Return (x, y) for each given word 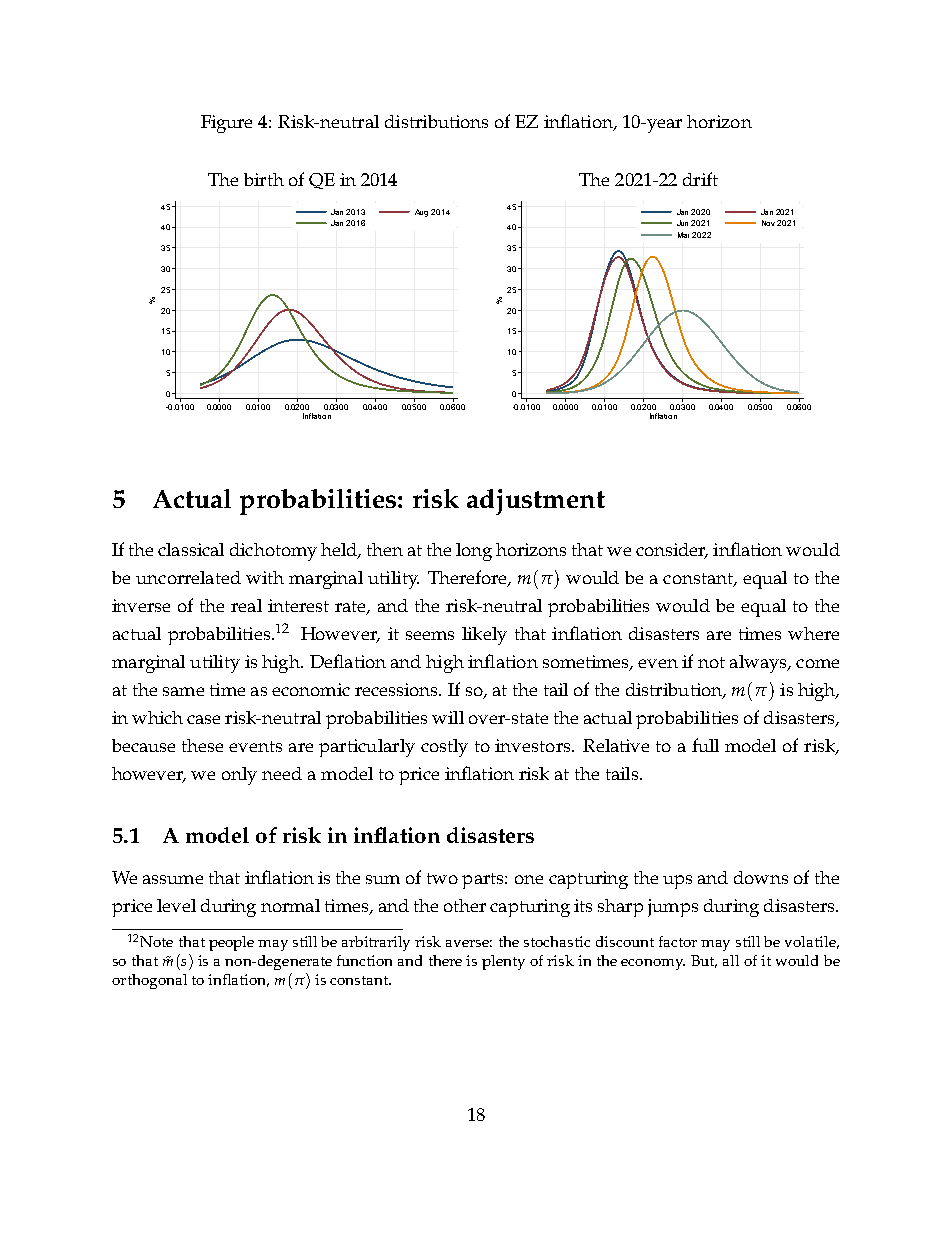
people (231, 943)
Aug (421, 213)
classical (191, 549)
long (474, 552)
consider (672, 551)
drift (700, 179)
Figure (226, 124)
